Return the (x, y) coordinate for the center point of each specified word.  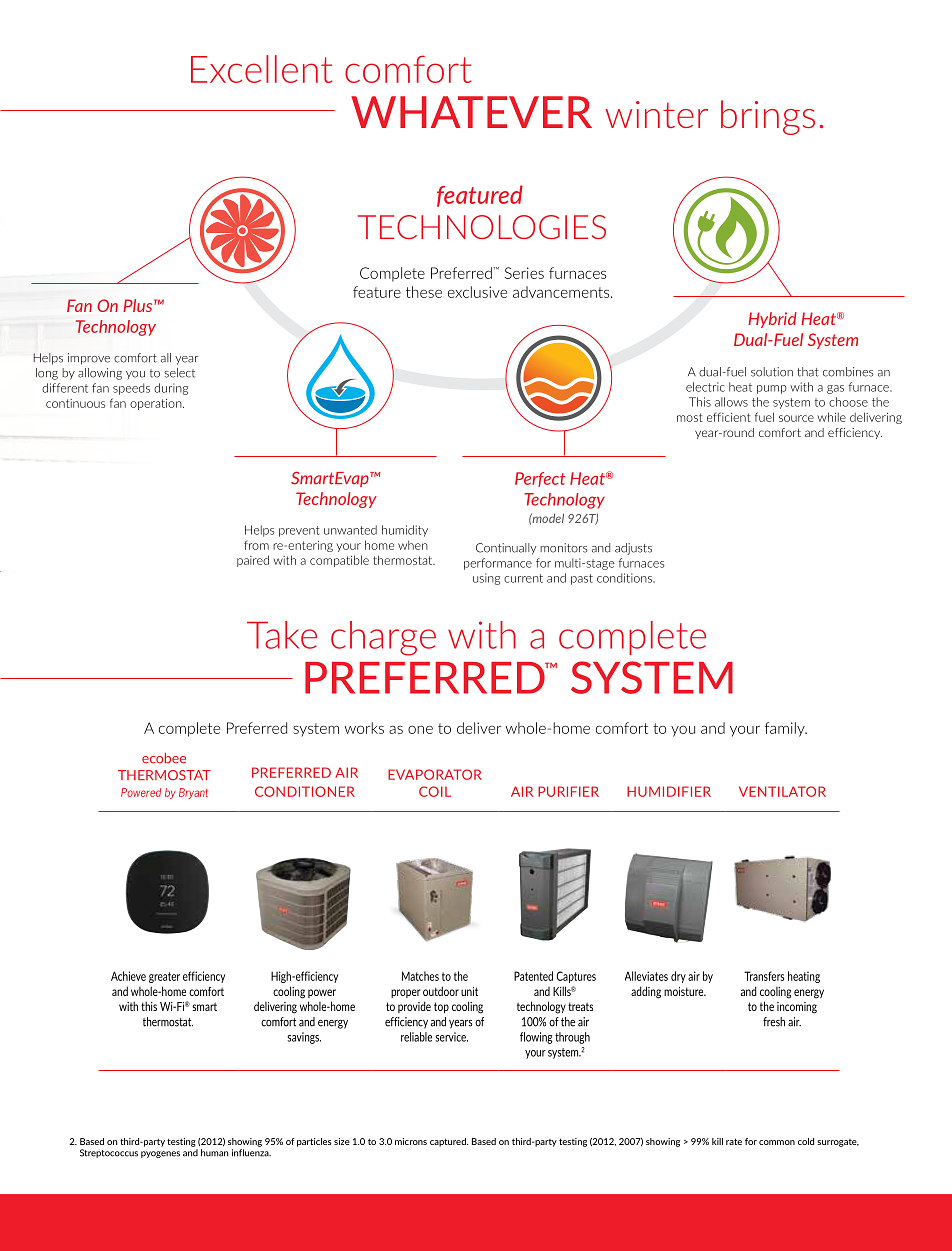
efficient (729, 417)
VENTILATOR (782, 791)
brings (768, 117)
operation (157, 404)
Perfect (540, 479)
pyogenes (160, 1154)
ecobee (164, 758)
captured (449, 1142)
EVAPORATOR (435, 774)
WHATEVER (471, 112)
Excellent (262, 69)
